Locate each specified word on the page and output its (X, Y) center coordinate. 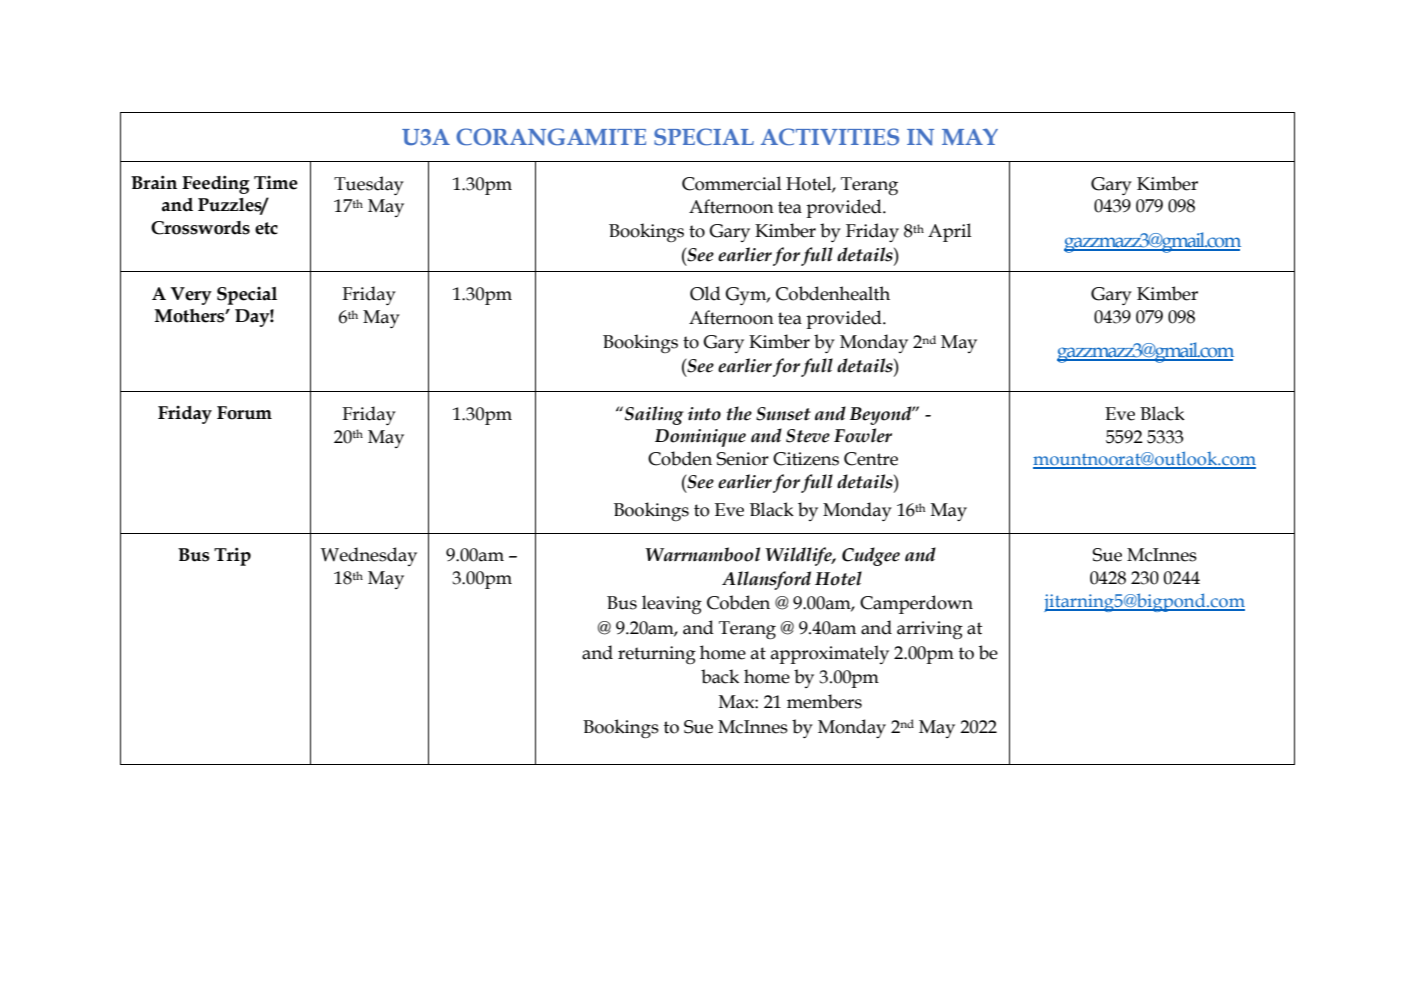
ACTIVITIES (830, 137)
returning (657, 655)
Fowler (863, 435)
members (824, 701)
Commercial (732, 183)
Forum (244, 413)
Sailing (654, 415)
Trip (232, 556)
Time (276, 183)
